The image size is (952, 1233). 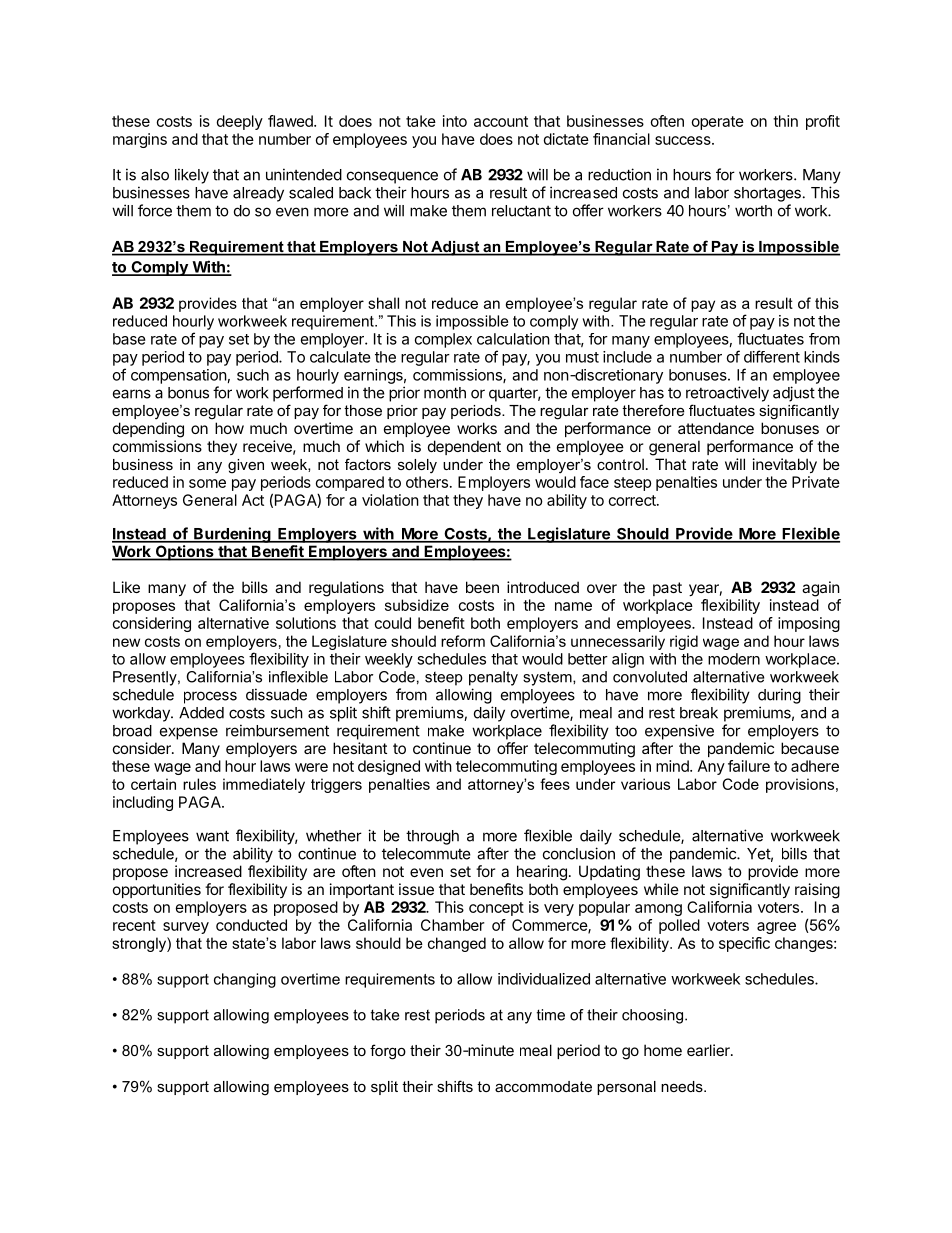 I want to click on thin, so click(x=785, y=121).
